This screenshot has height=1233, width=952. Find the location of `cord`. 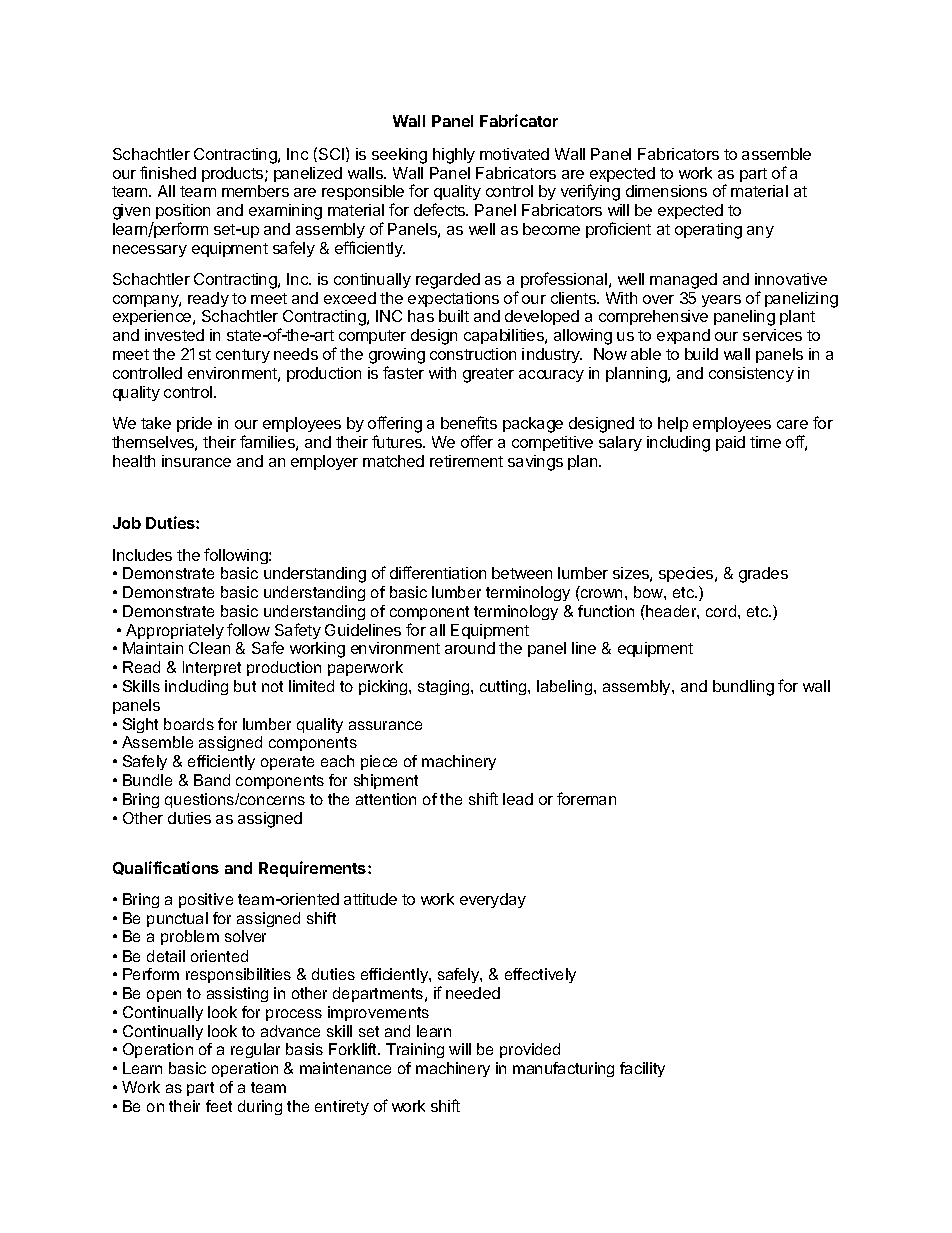

cord is located at coordinates (722, 611).
